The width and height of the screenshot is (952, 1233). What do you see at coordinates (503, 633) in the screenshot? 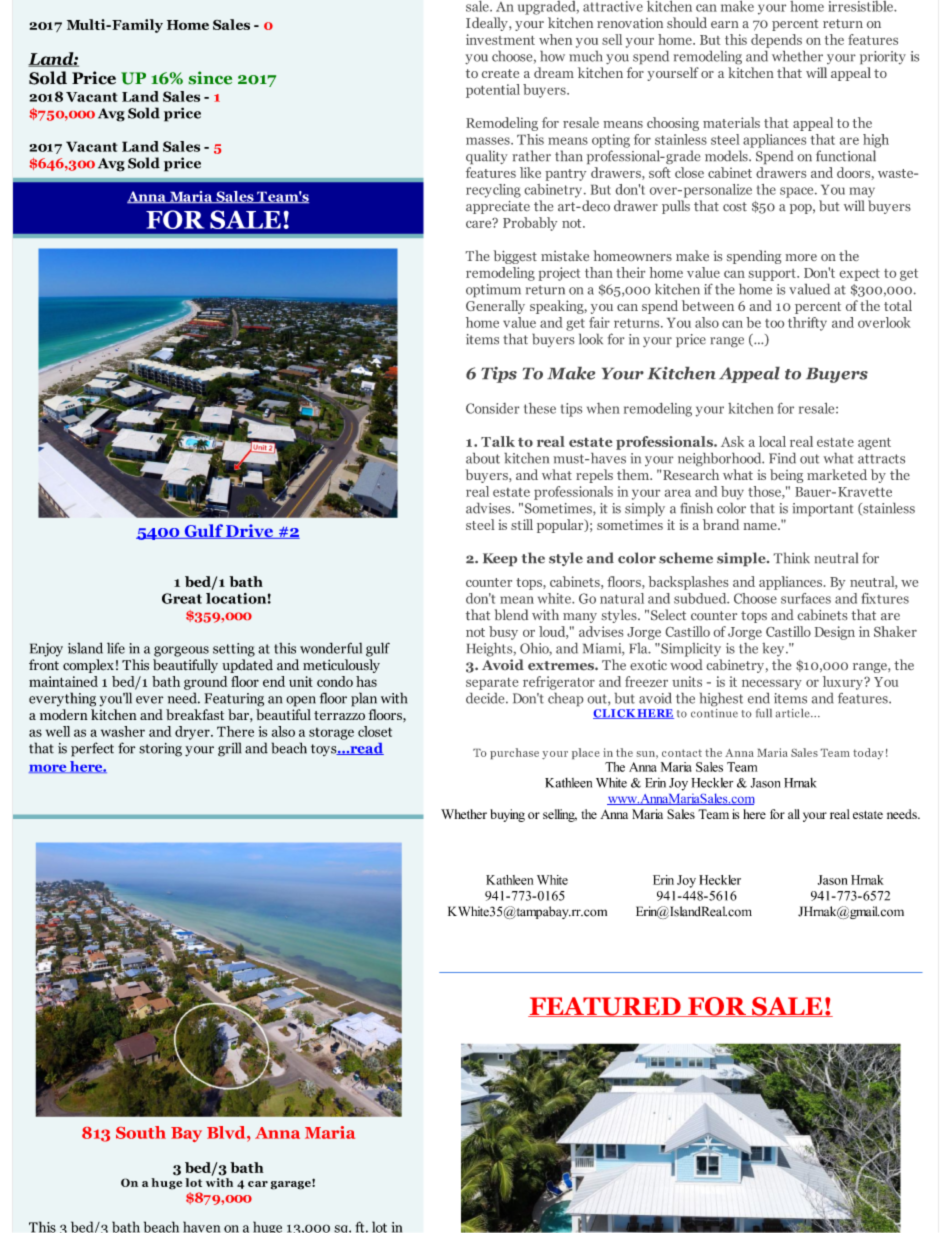
I see `busy` at bounding box center [503, 633].
